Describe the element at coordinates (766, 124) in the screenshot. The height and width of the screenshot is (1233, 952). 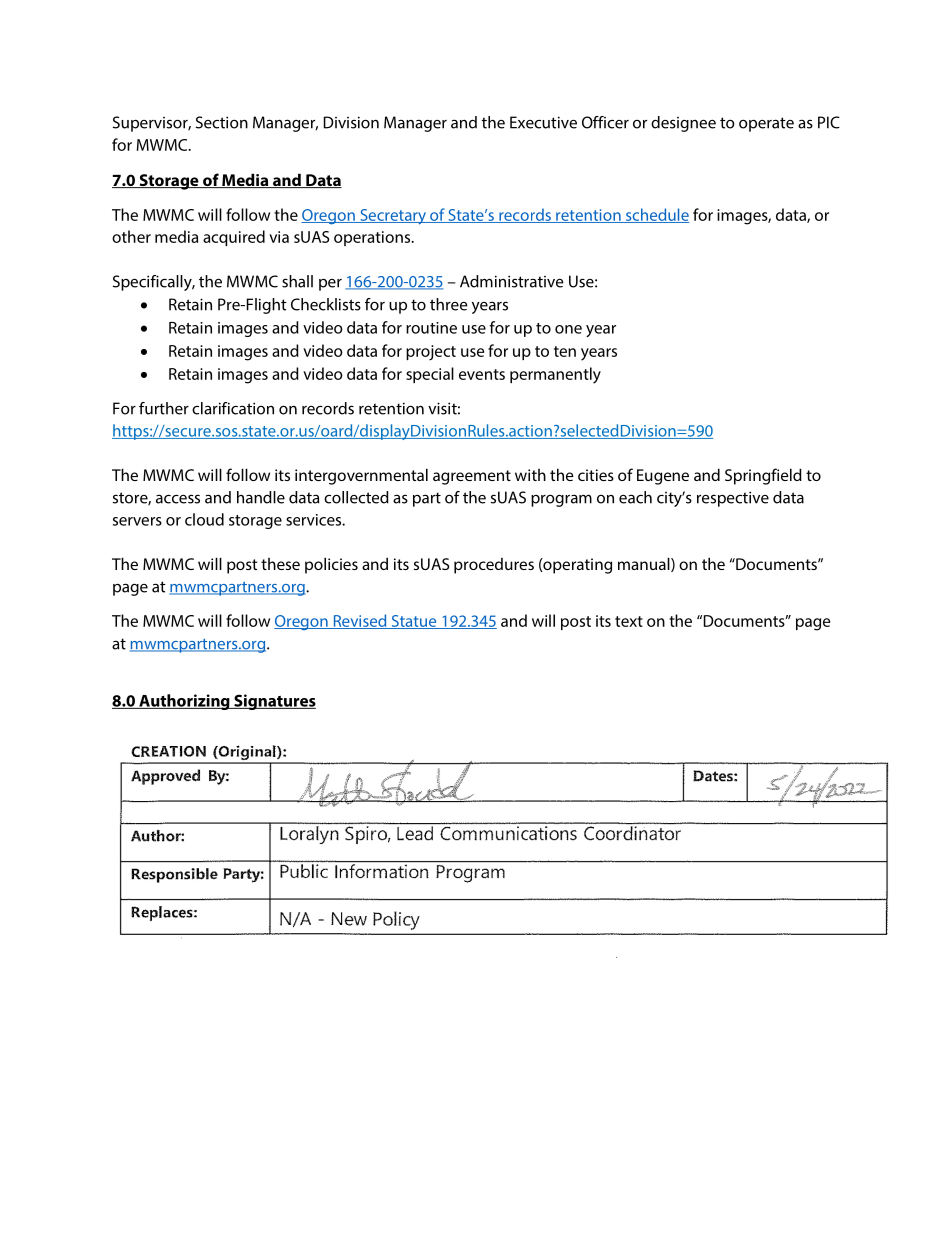
I see `operate` at that location.
